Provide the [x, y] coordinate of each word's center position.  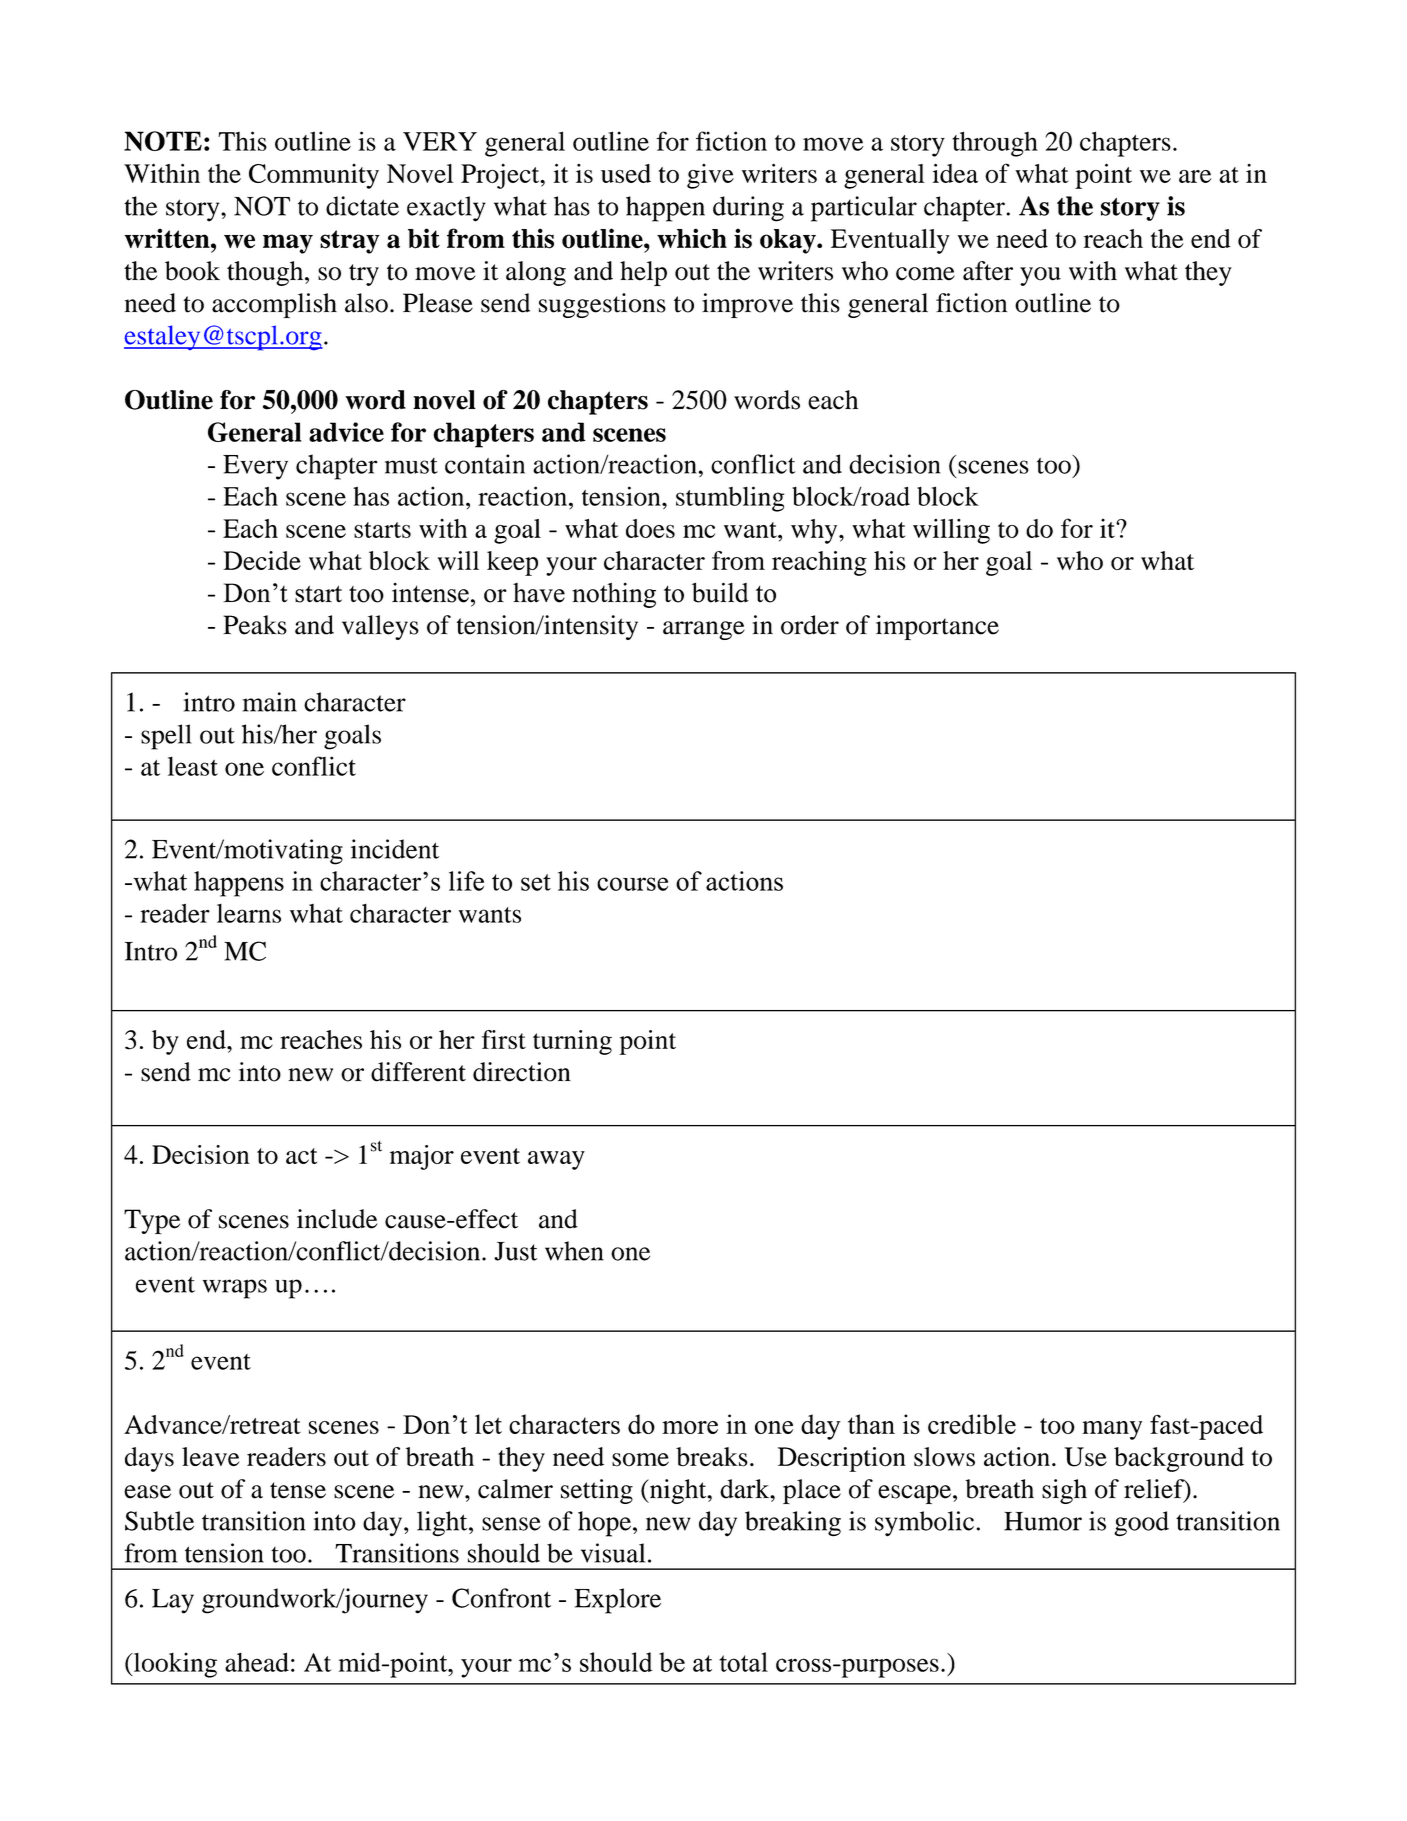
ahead [257, 1662]
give [710, 176]
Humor [1043, 1521]
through [995, 144]
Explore [617, 1601]
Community [314, 176]
